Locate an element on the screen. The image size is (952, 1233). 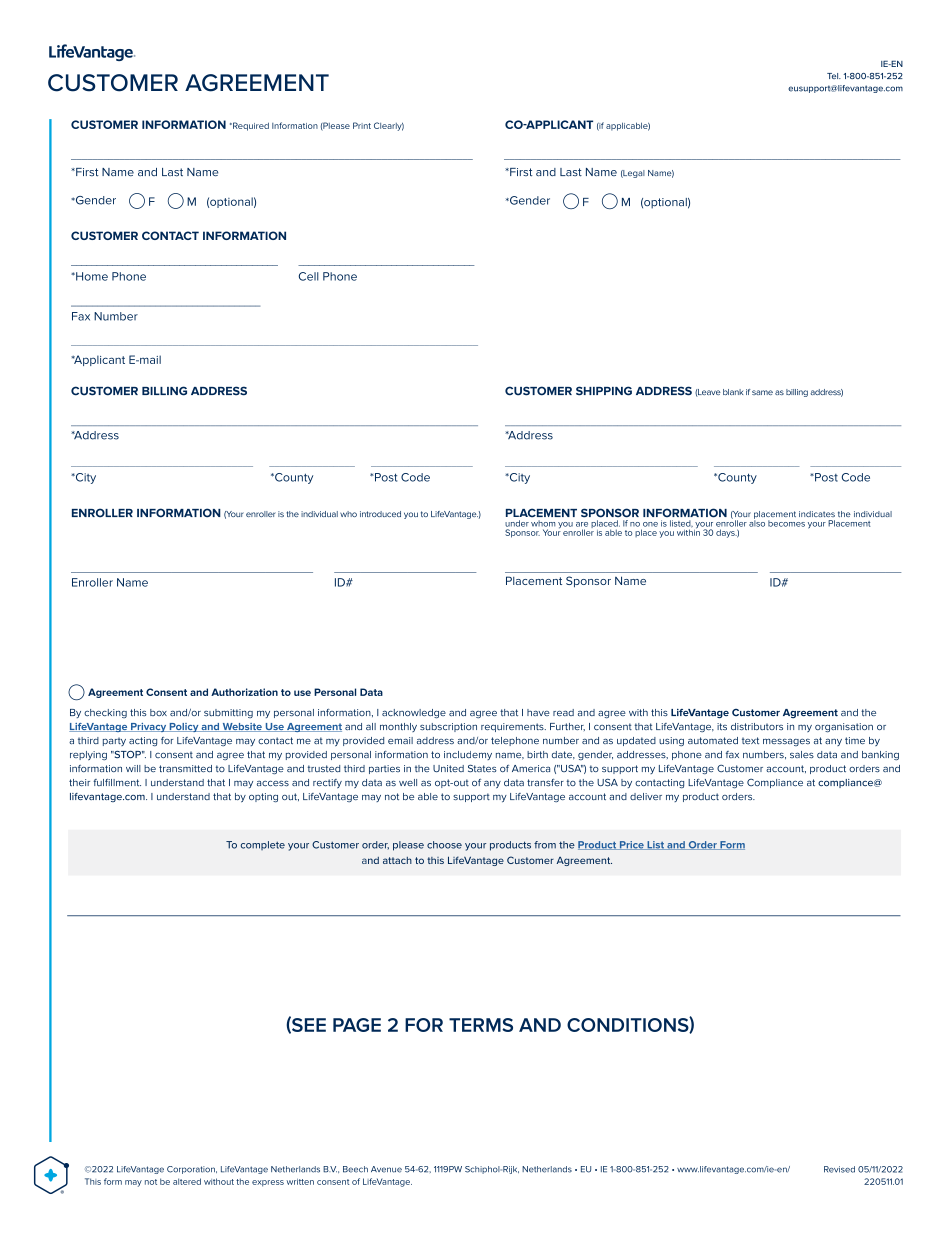
SHIPPING is located at coordinates (604, 391).
